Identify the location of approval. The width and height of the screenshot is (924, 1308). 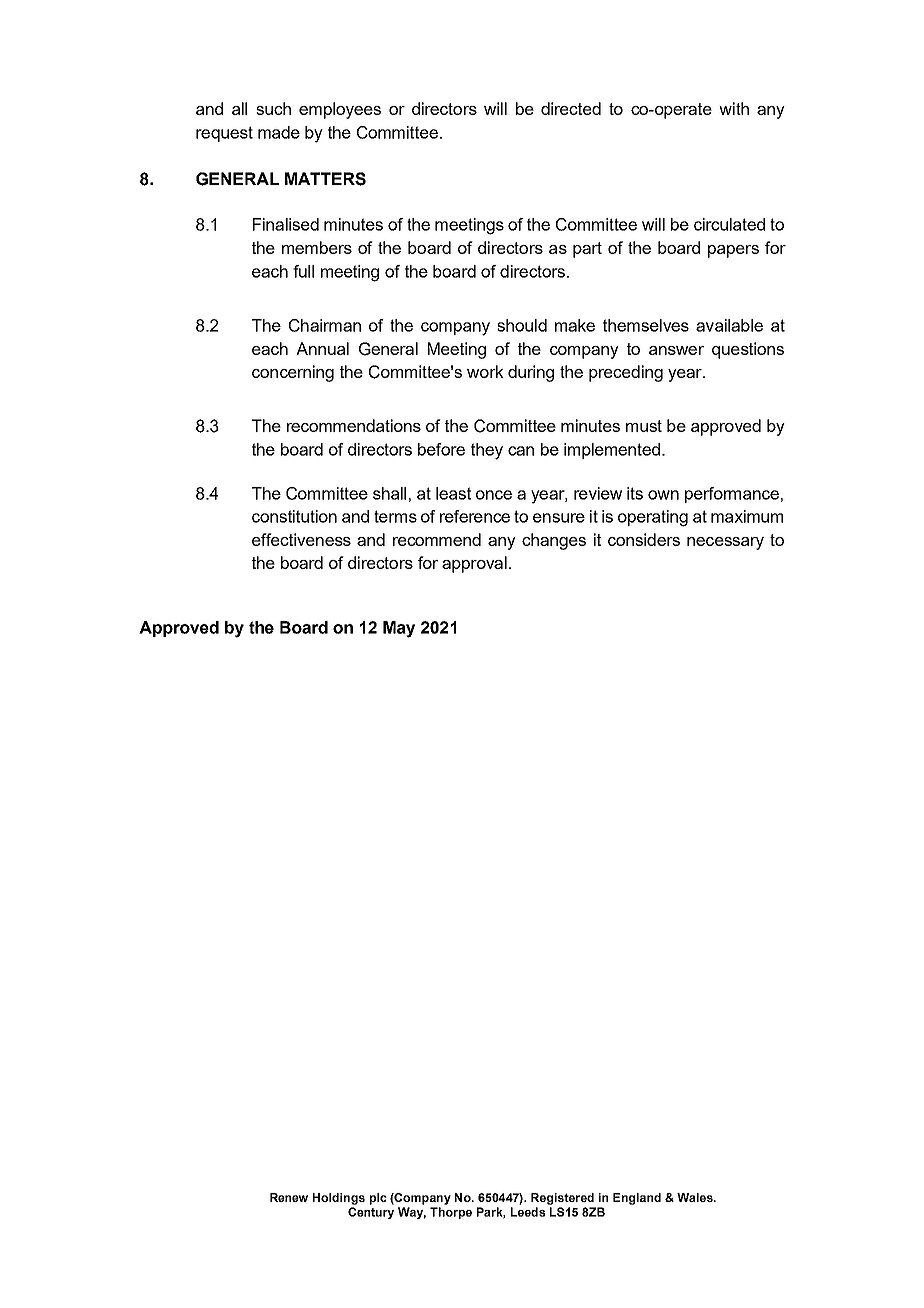
(474, 564).
